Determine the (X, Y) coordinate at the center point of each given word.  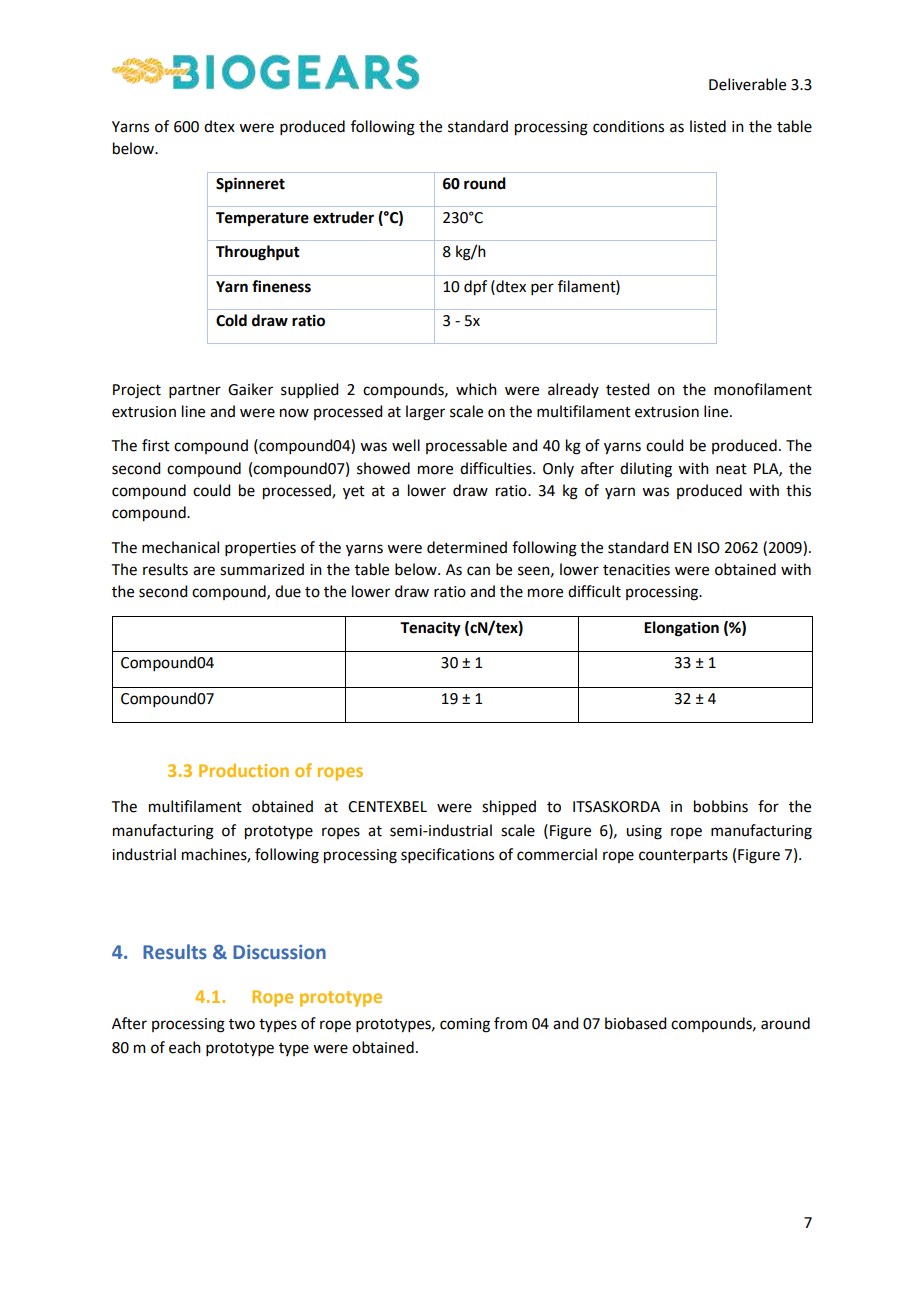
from (510, 1023)
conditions (628, 126)
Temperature (262, 219)
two (242, 1024)
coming (465, 1025)
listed (708, 126)
